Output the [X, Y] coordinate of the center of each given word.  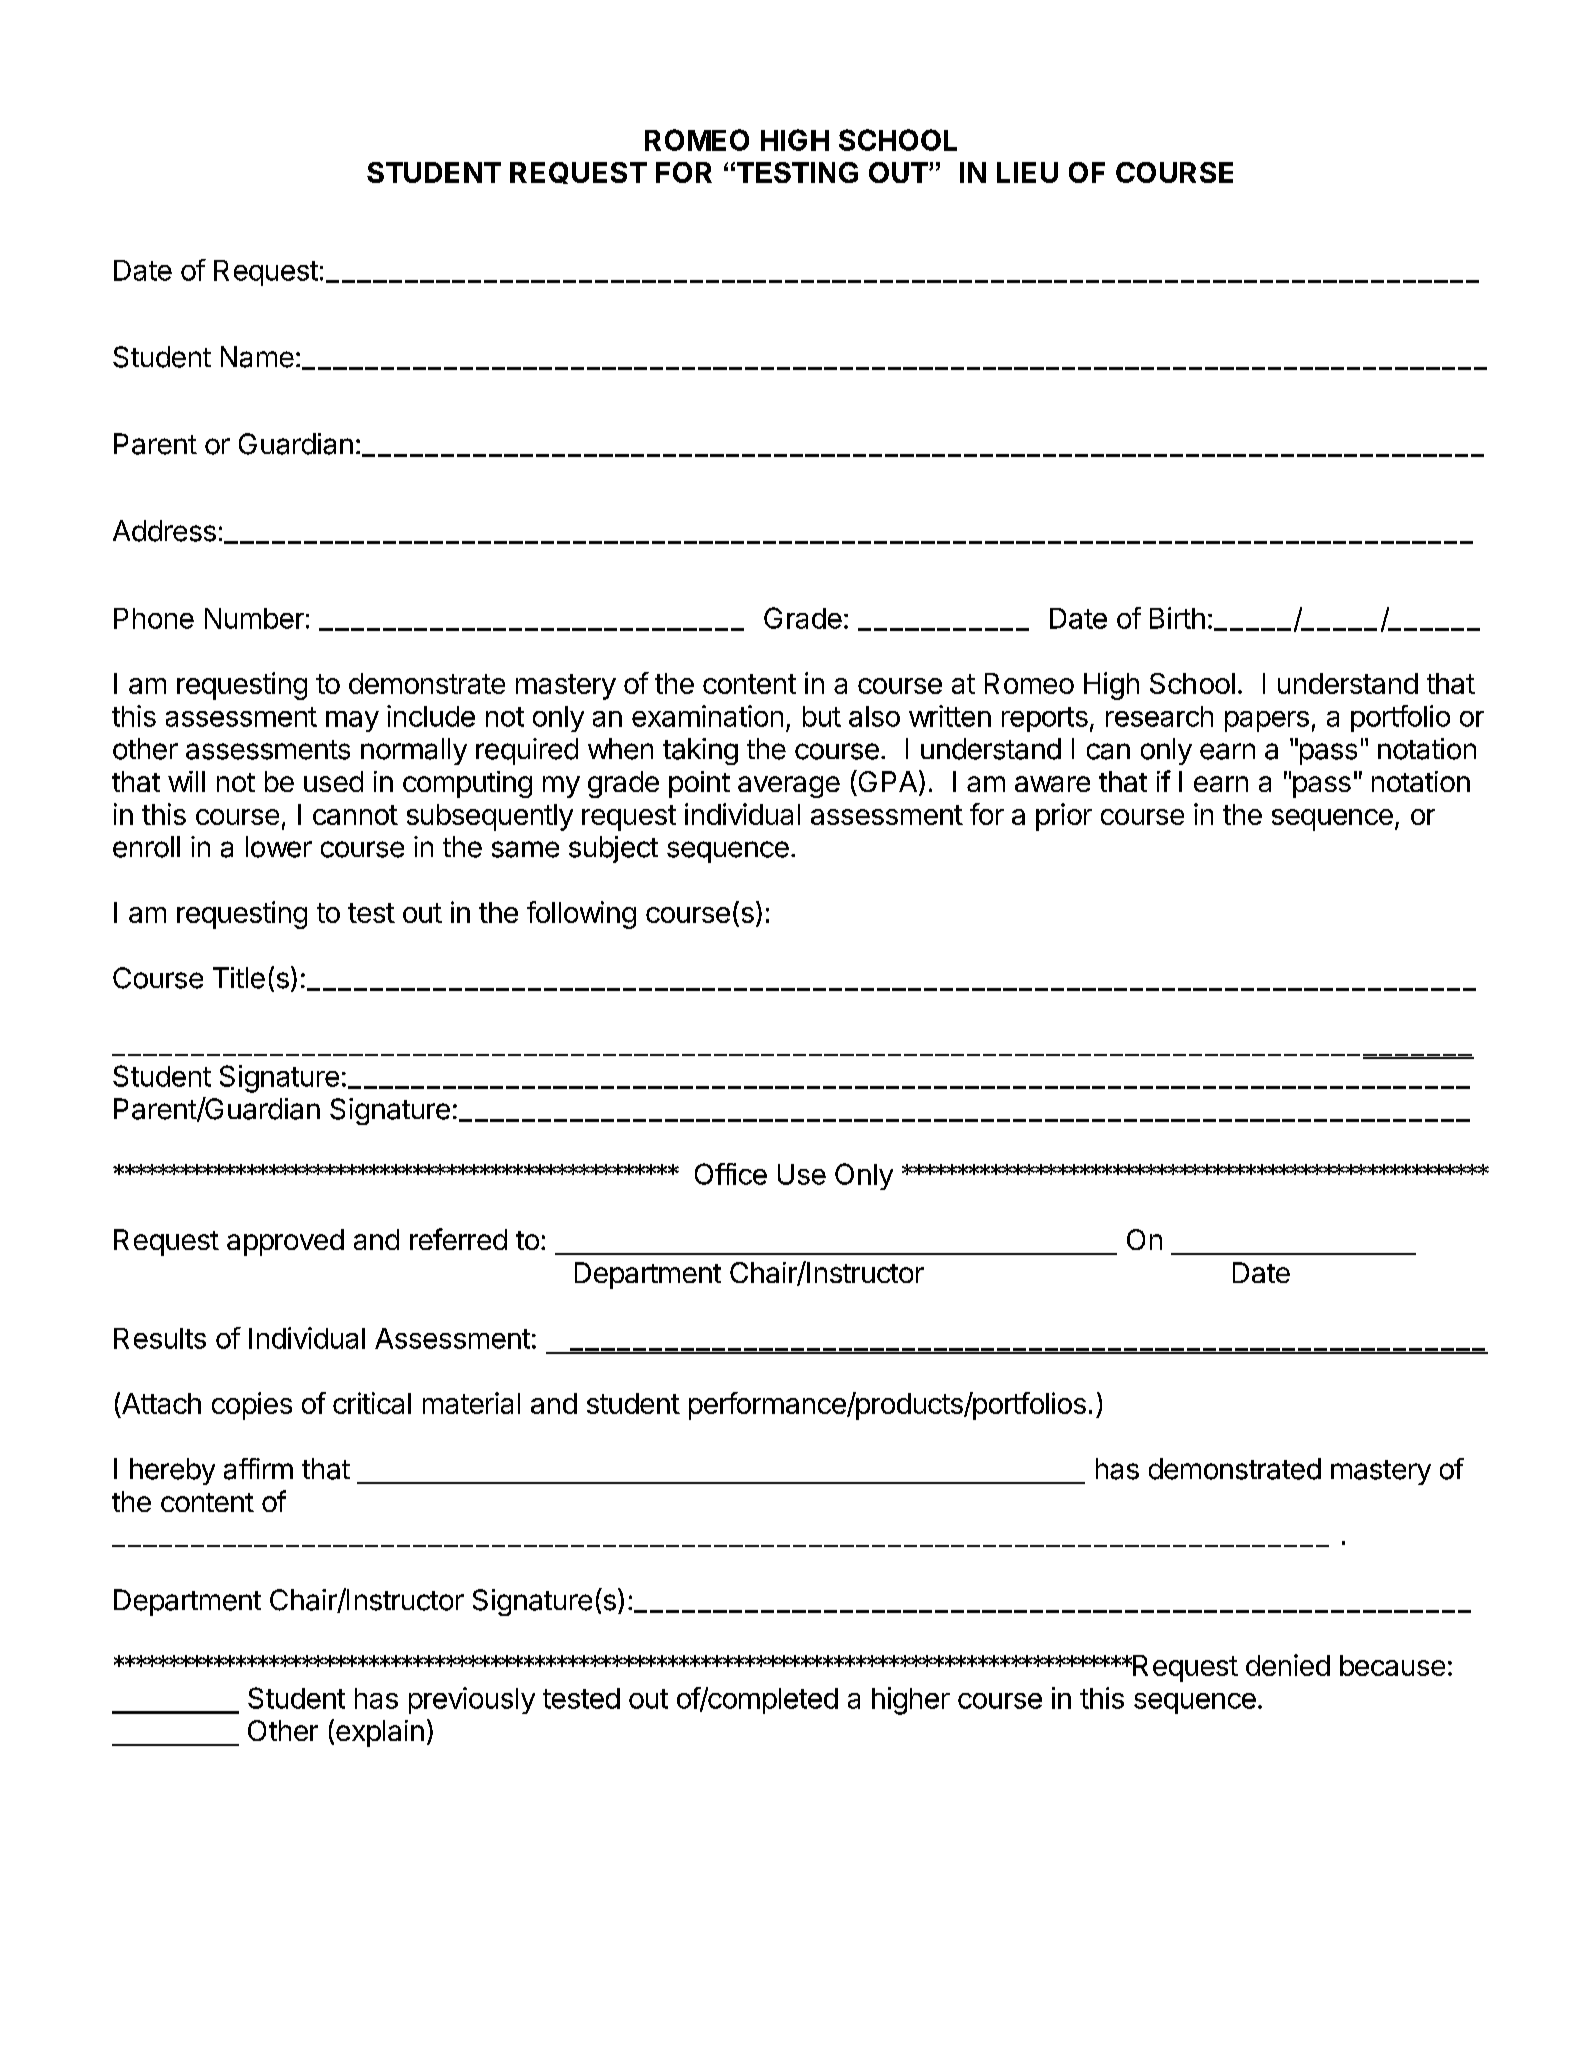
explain [380, 1733]
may [352, 721]
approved [285, 1242]
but [822, 716]
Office [731, 1174]
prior [1064, 817]
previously [472, 1700]
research [1159, 716]
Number [254, 618]
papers [1267, 721]
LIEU [1027, 172]
